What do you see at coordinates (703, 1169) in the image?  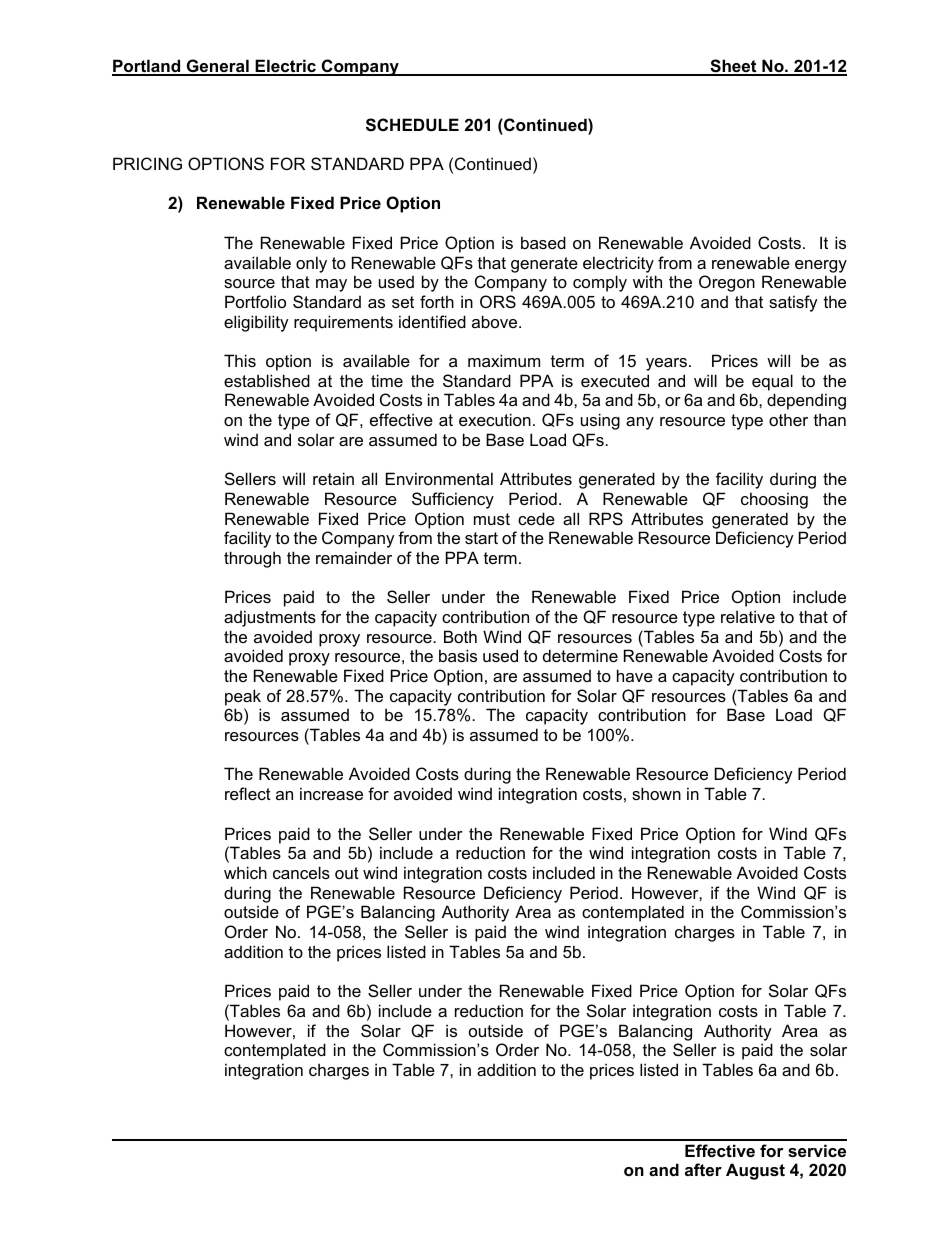 I see `after` at bounding box center [703, 1169].
